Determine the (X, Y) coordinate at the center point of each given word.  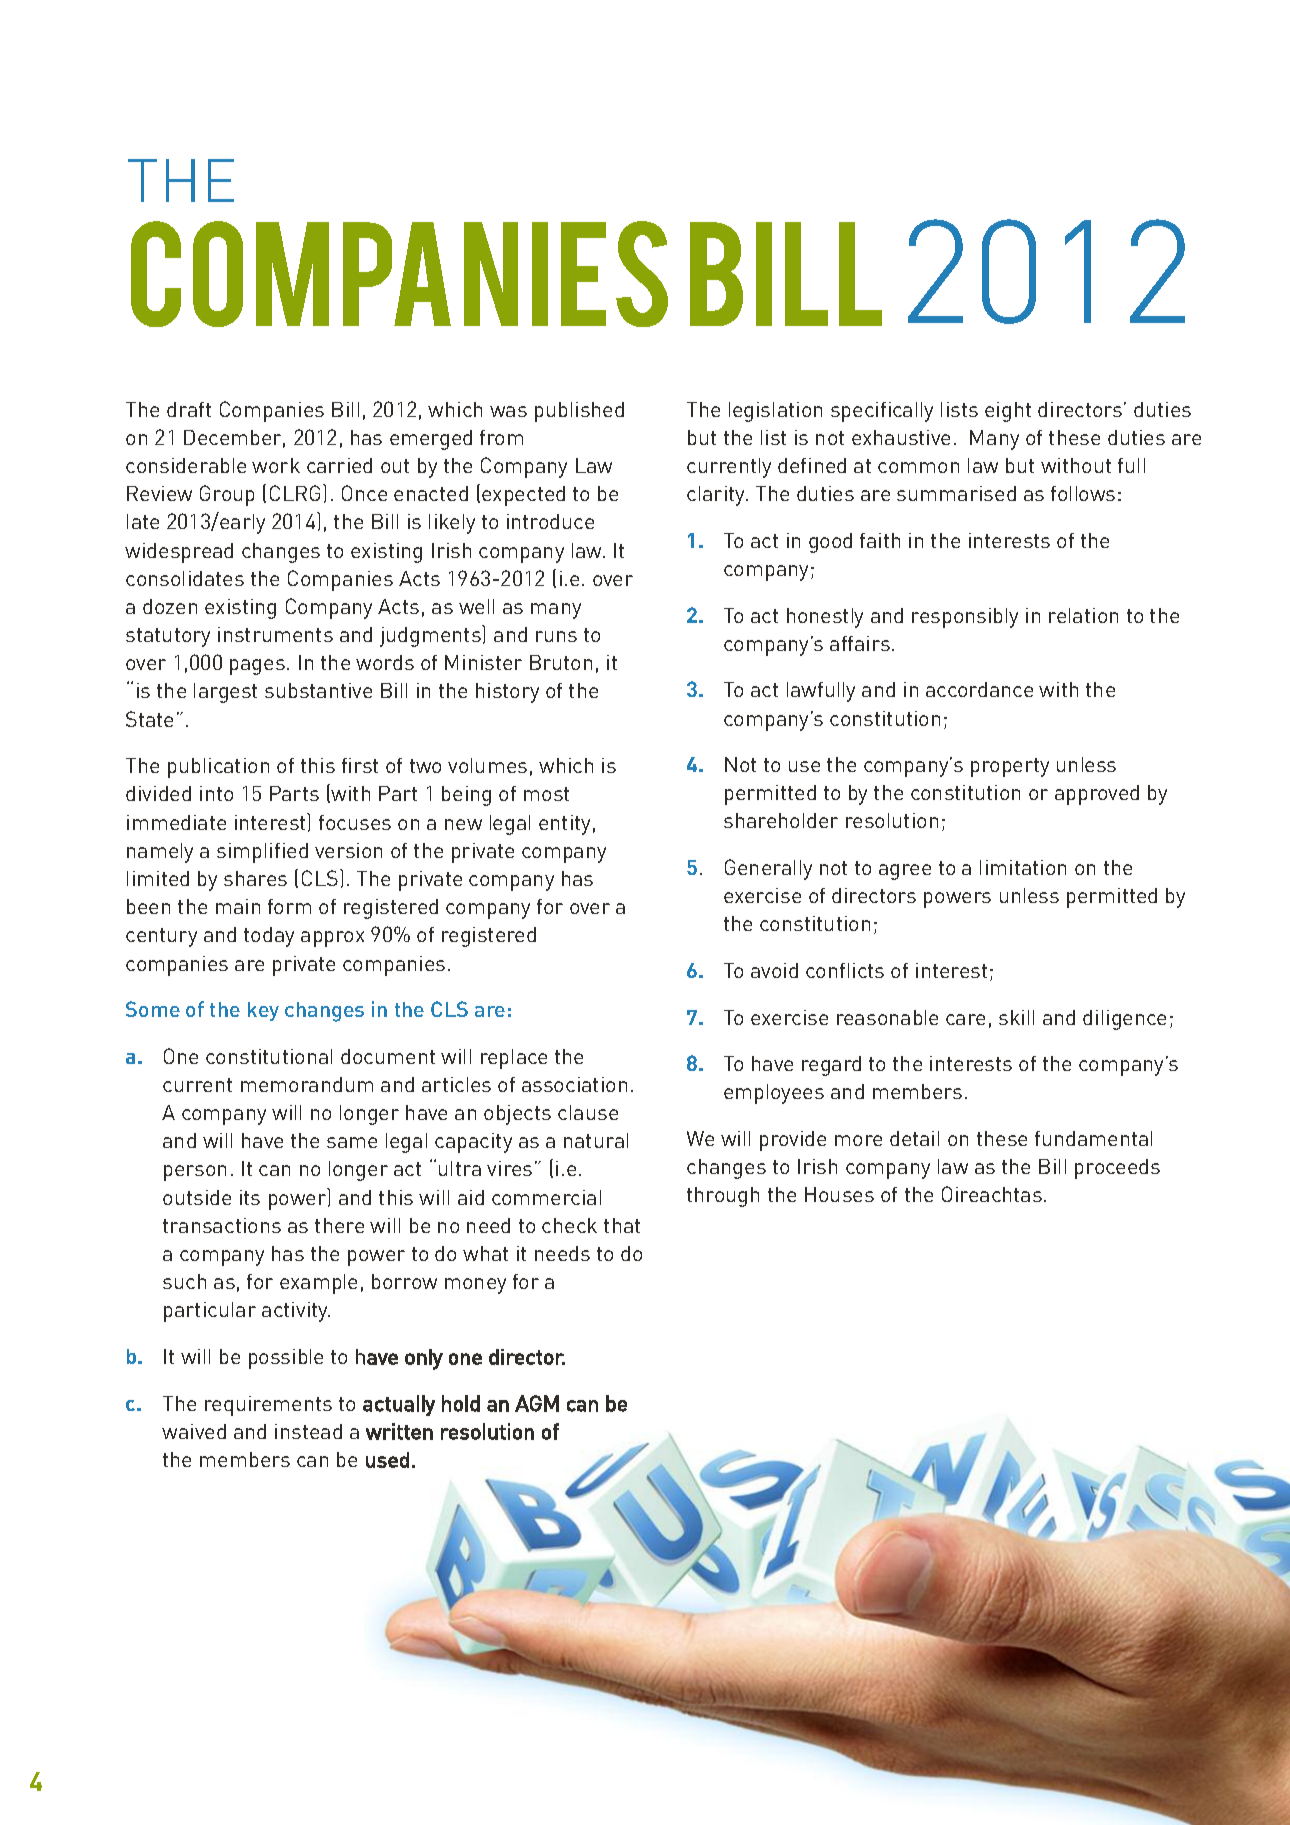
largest (225, 693)
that (622, 1225)
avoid (774, 970)
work (276, 465)
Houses (839, 1194)
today (269, 937)
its (250, 1197)
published (579, 412)
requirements (268, 1406)
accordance (979, 689)
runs (556, 636)
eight (1008, 412)
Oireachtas (992, 1194)
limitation (1023, 867)
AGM (537, 1403)
